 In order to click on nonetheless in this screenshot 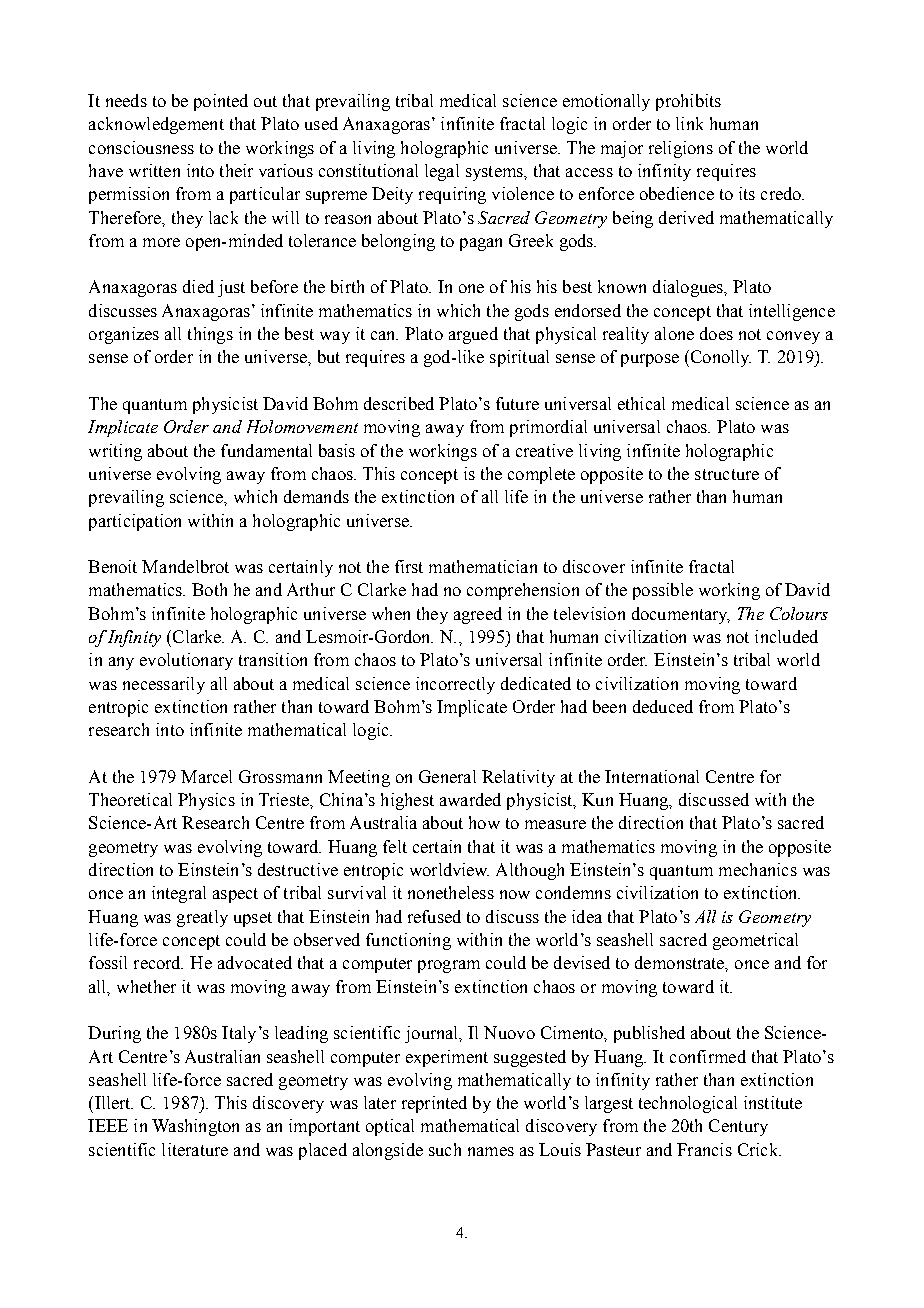, I will do `click(451, 892)`.
